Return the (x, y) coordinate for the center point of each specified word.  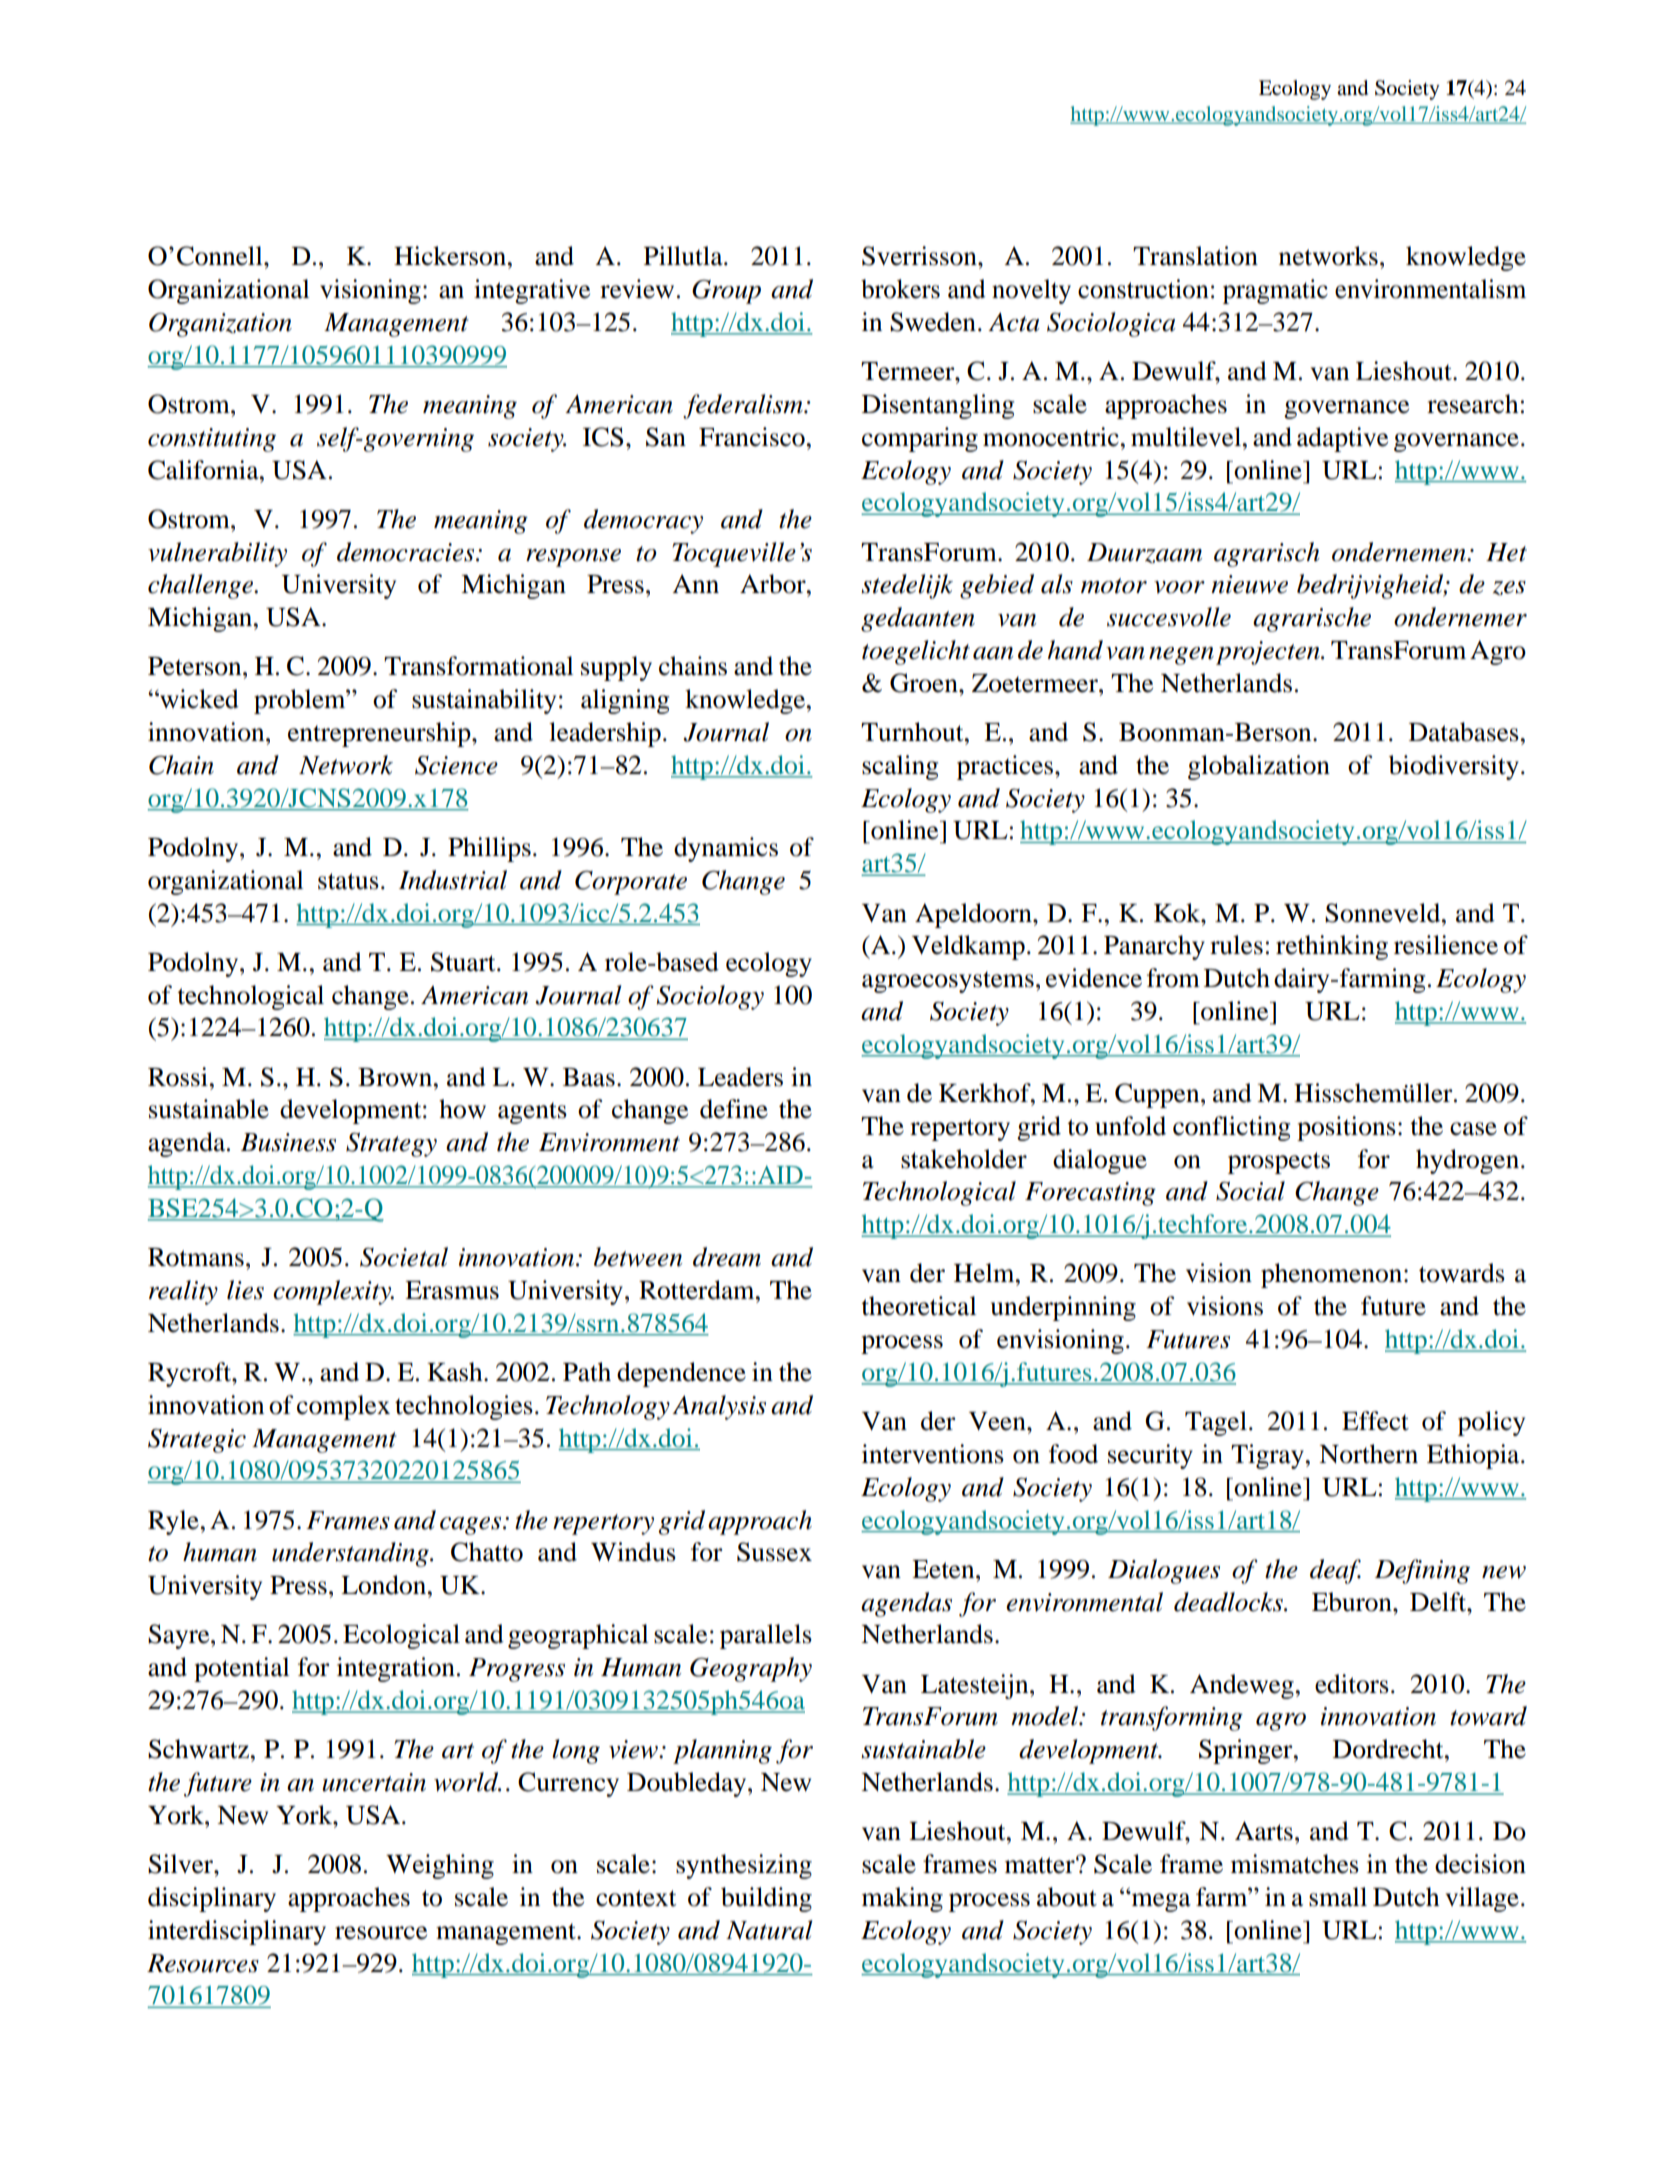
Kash (456, 1372)
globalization (1259, 767)
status (348, 881)
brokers (900, 289)
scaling (900, 767)
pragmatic (1275, 291)
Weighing (440, 1866)
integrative (532, 291)
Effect (1375, 1421)
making (902, 1899)
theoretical (919, 1306)
